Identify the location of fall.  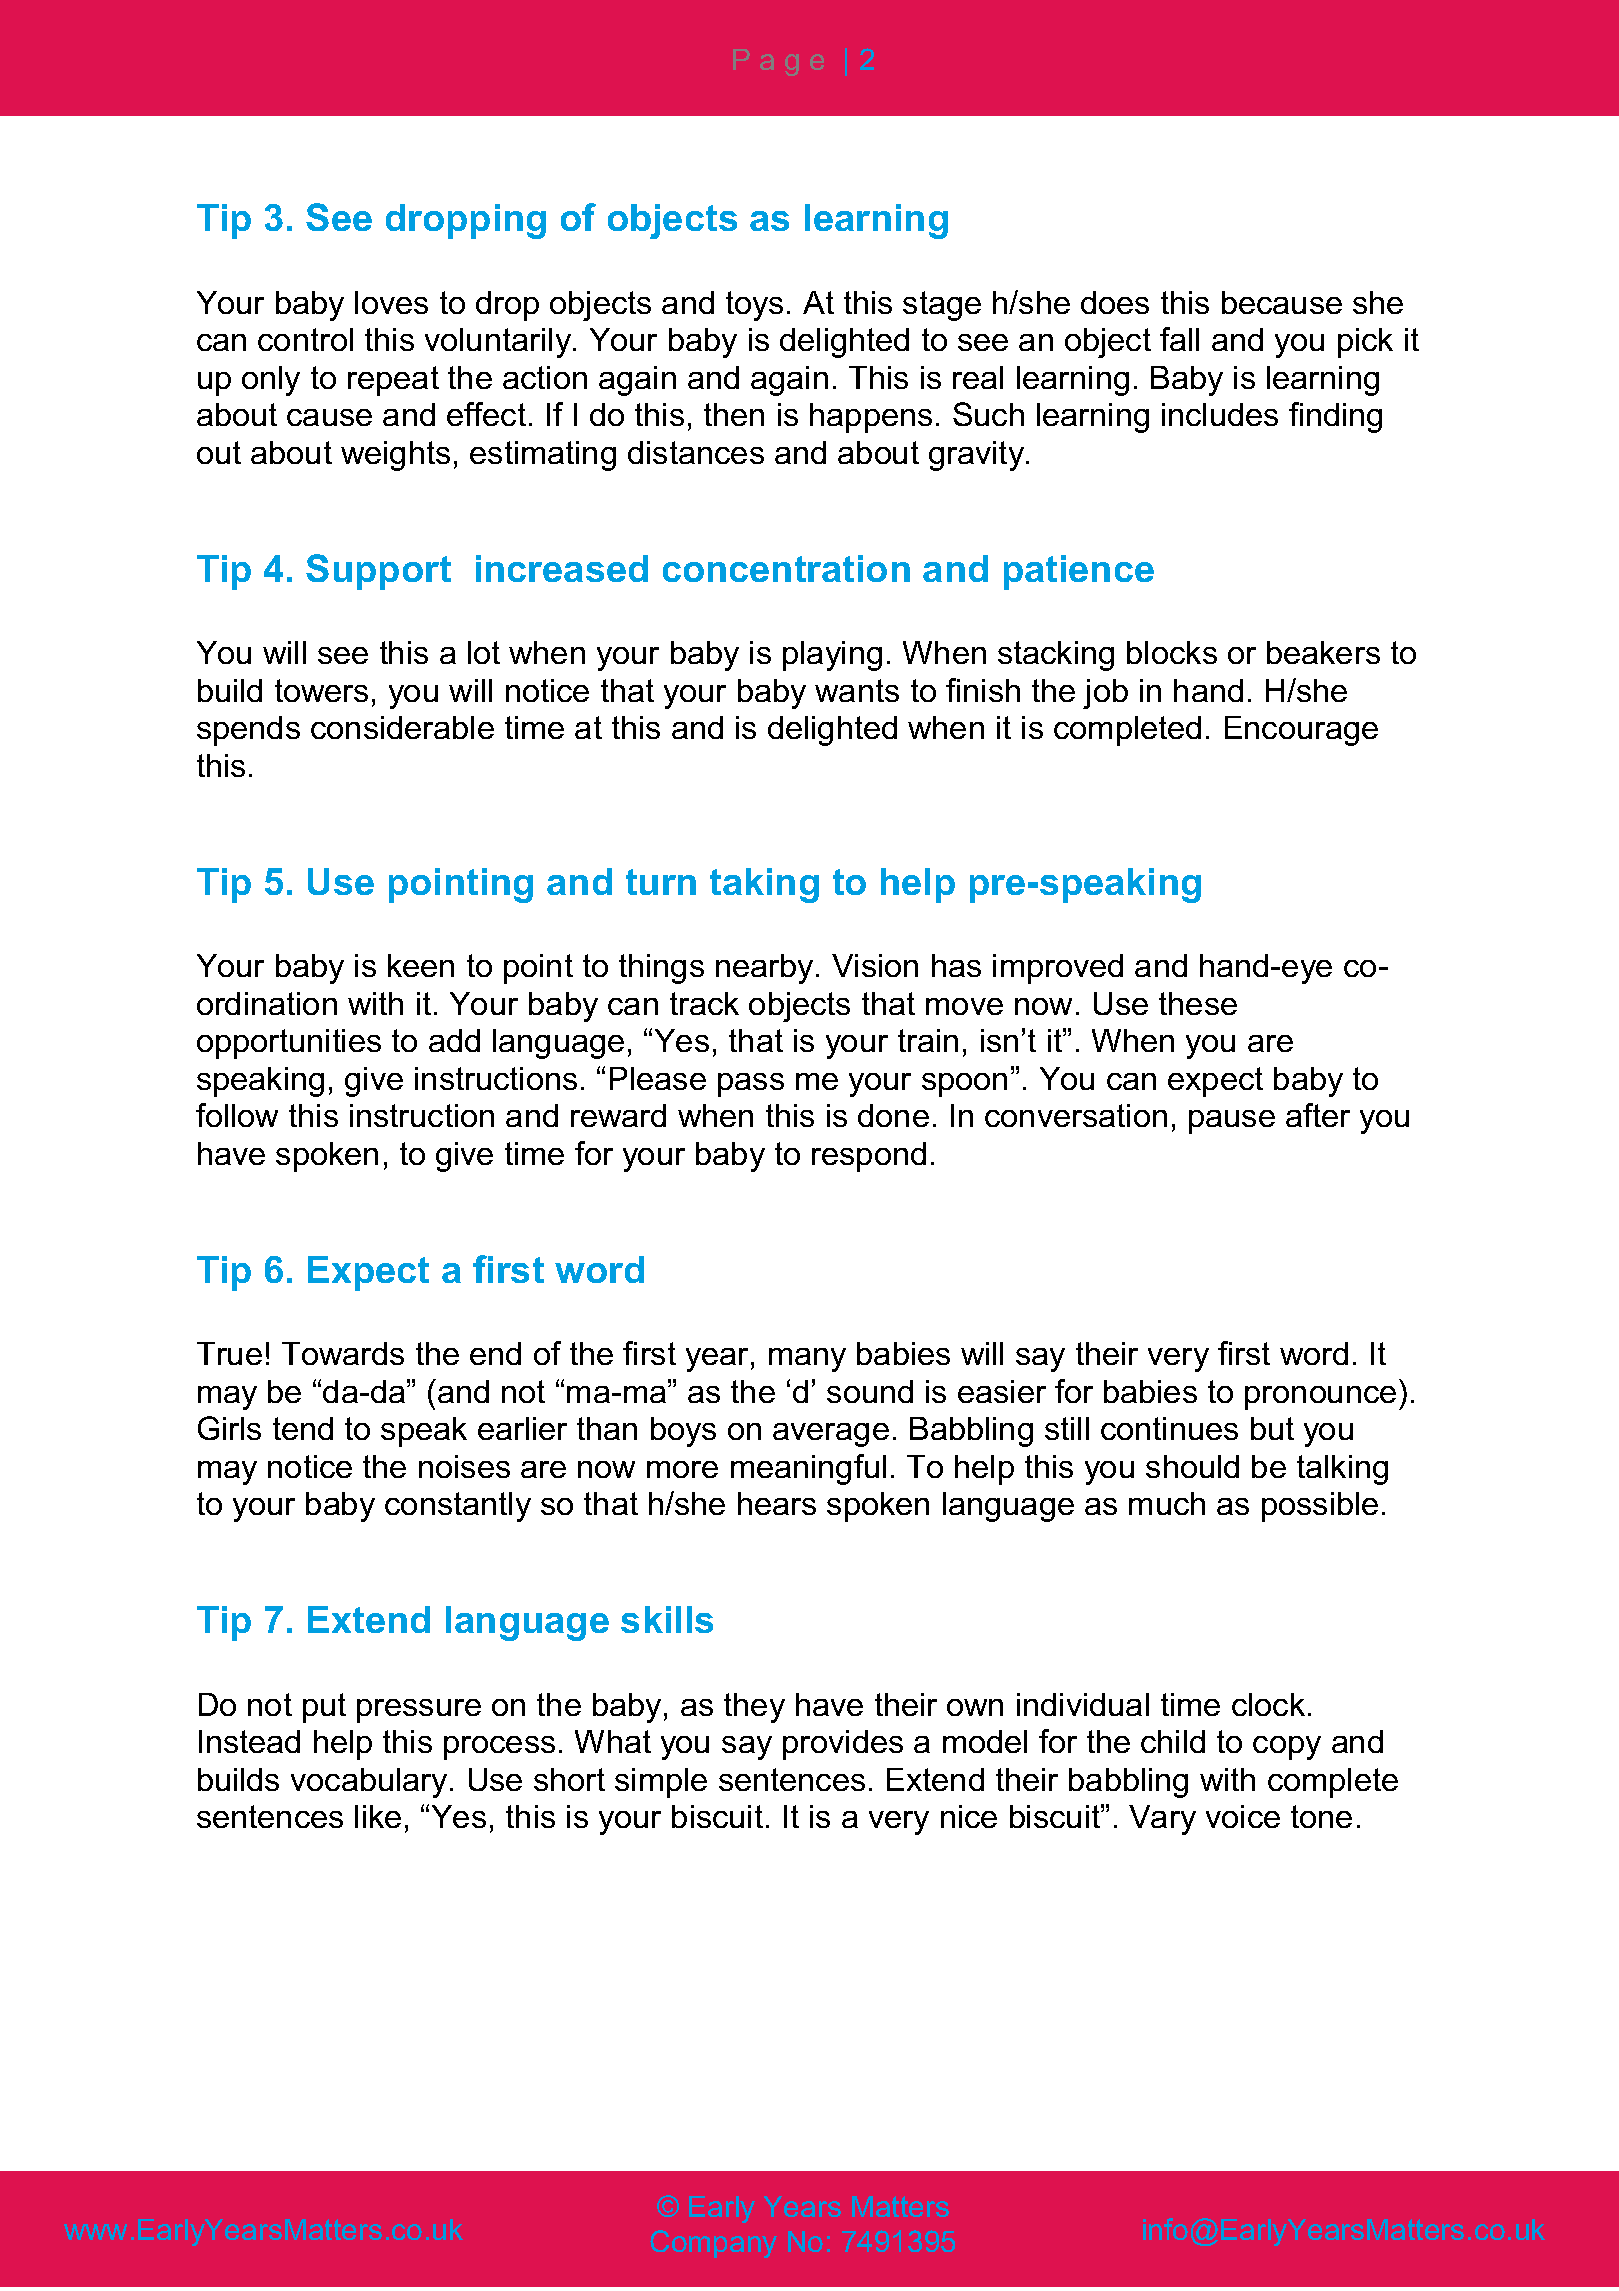
(1179, 339).
